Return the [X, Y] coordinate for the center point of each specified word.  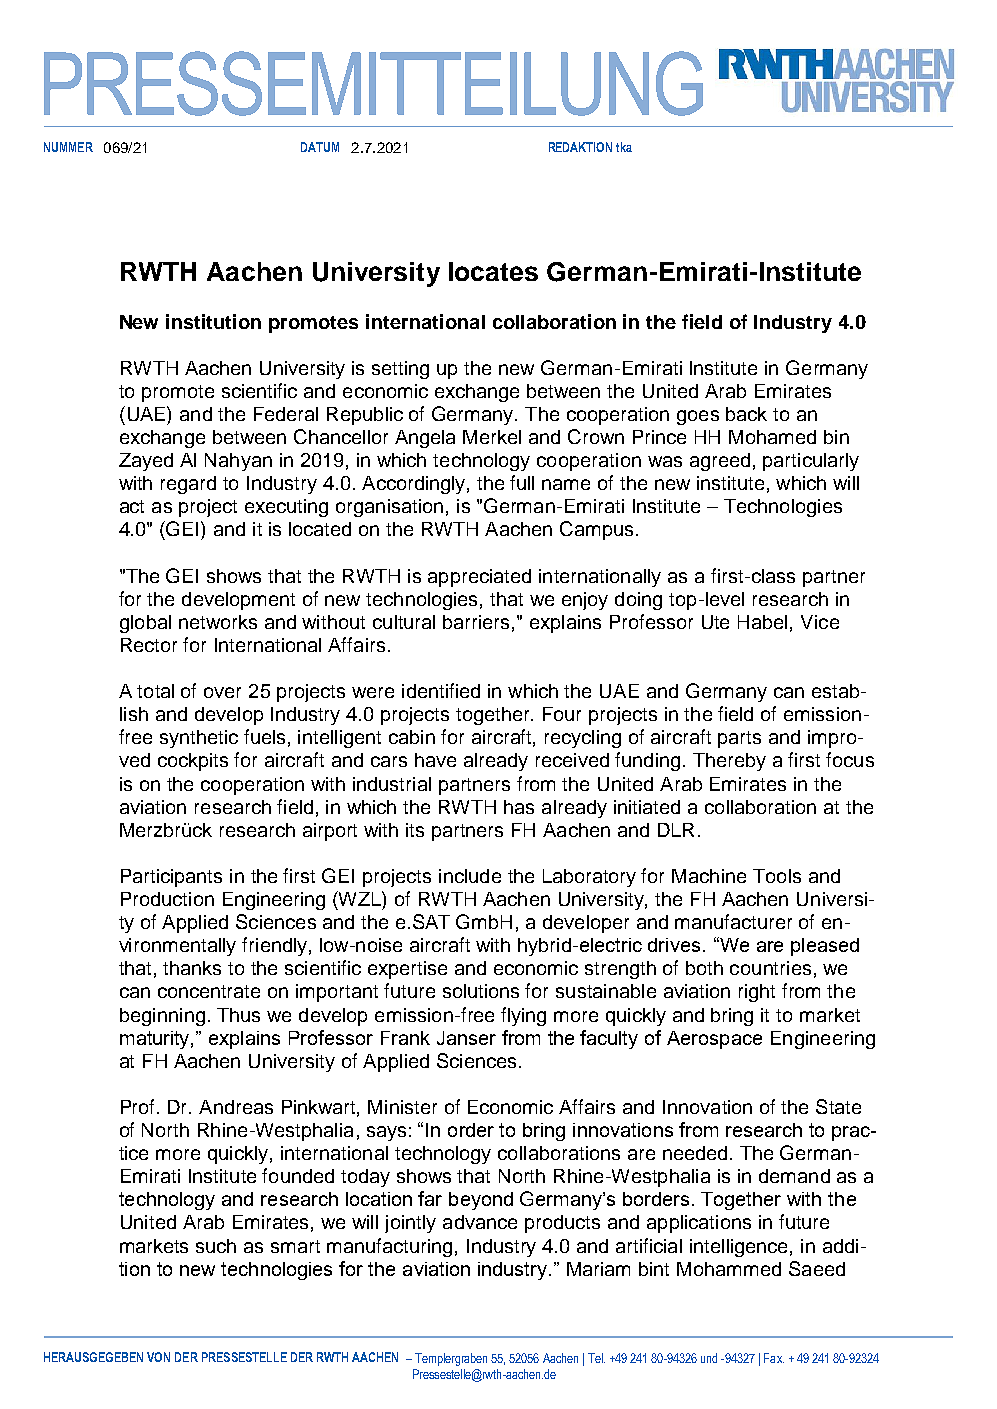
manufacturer [733, 921]
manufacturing [389, 1247]
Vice [820, 622]
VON [158, 1357]
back [746, 414]
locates [493, 271]
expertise [407, 970]
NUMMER [68, 147]
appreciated [479, 578]
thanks [192, 968]
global [145, 624]
